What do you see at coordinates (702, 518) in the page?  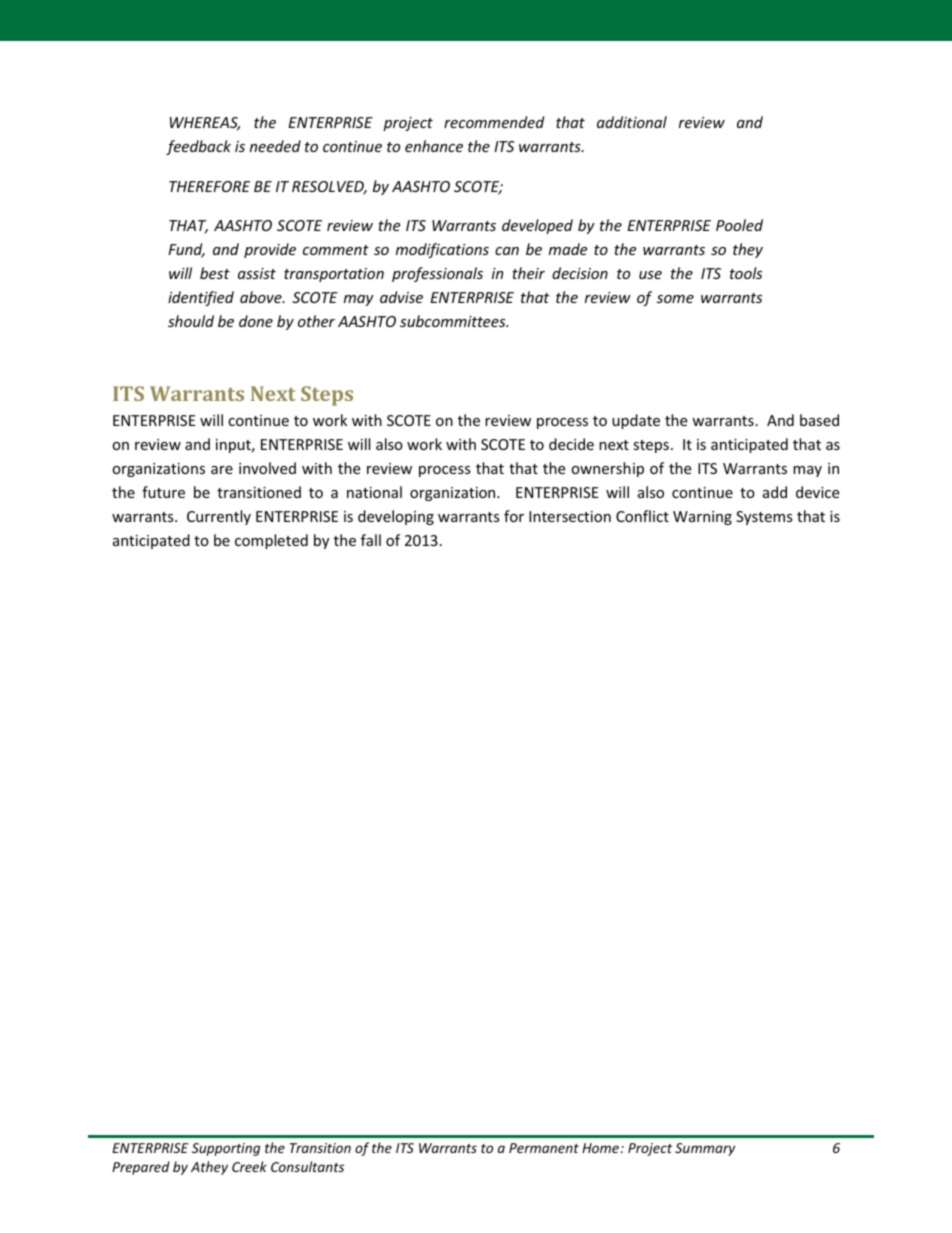 I see `Warning` at bounding box center [702, 518].
